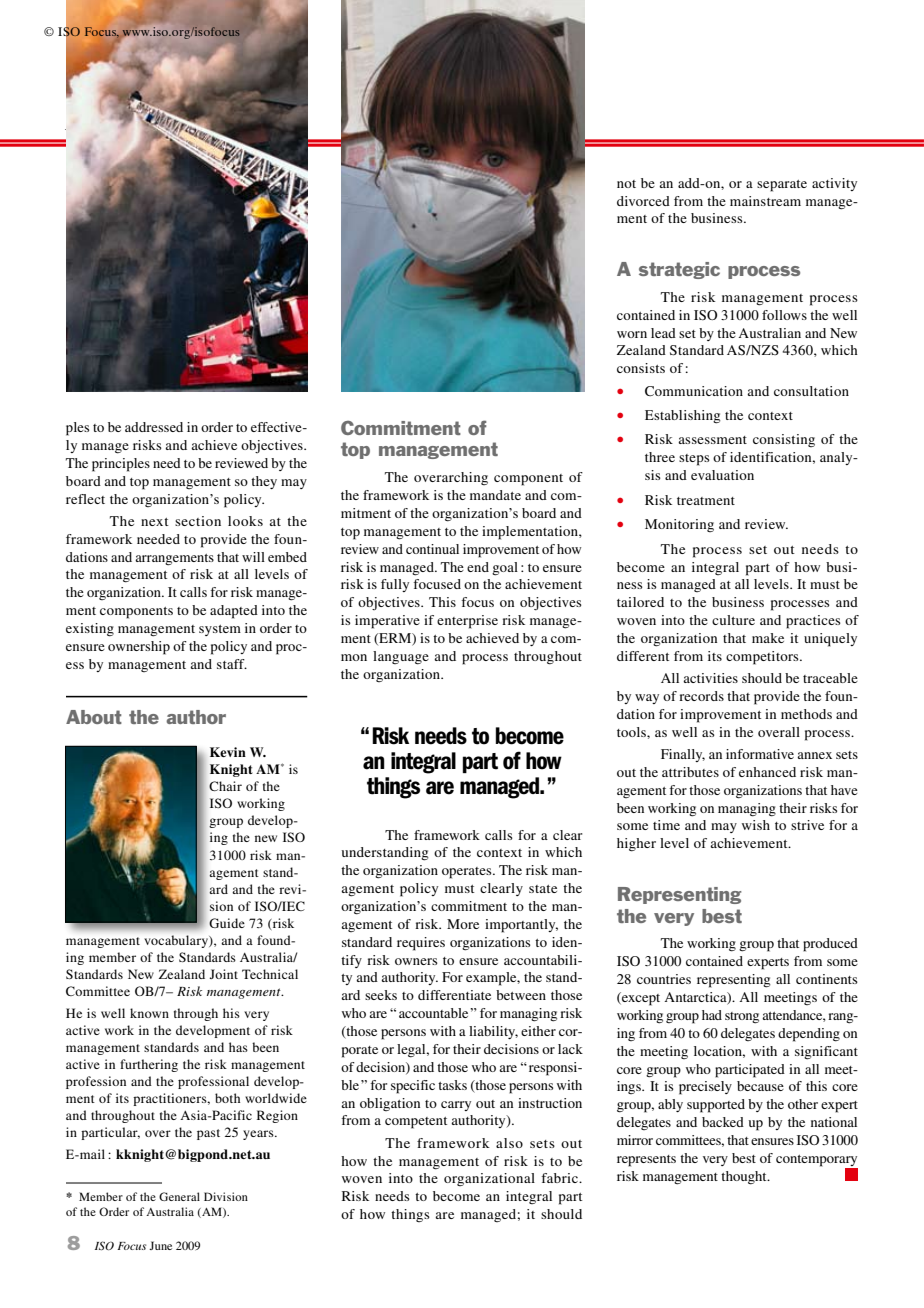 The height and width of the screenshot is (1308, 924). What do you see at coordinates (626, 184) in the screenshot?
I see `not` at bounding box center [626, 184].
